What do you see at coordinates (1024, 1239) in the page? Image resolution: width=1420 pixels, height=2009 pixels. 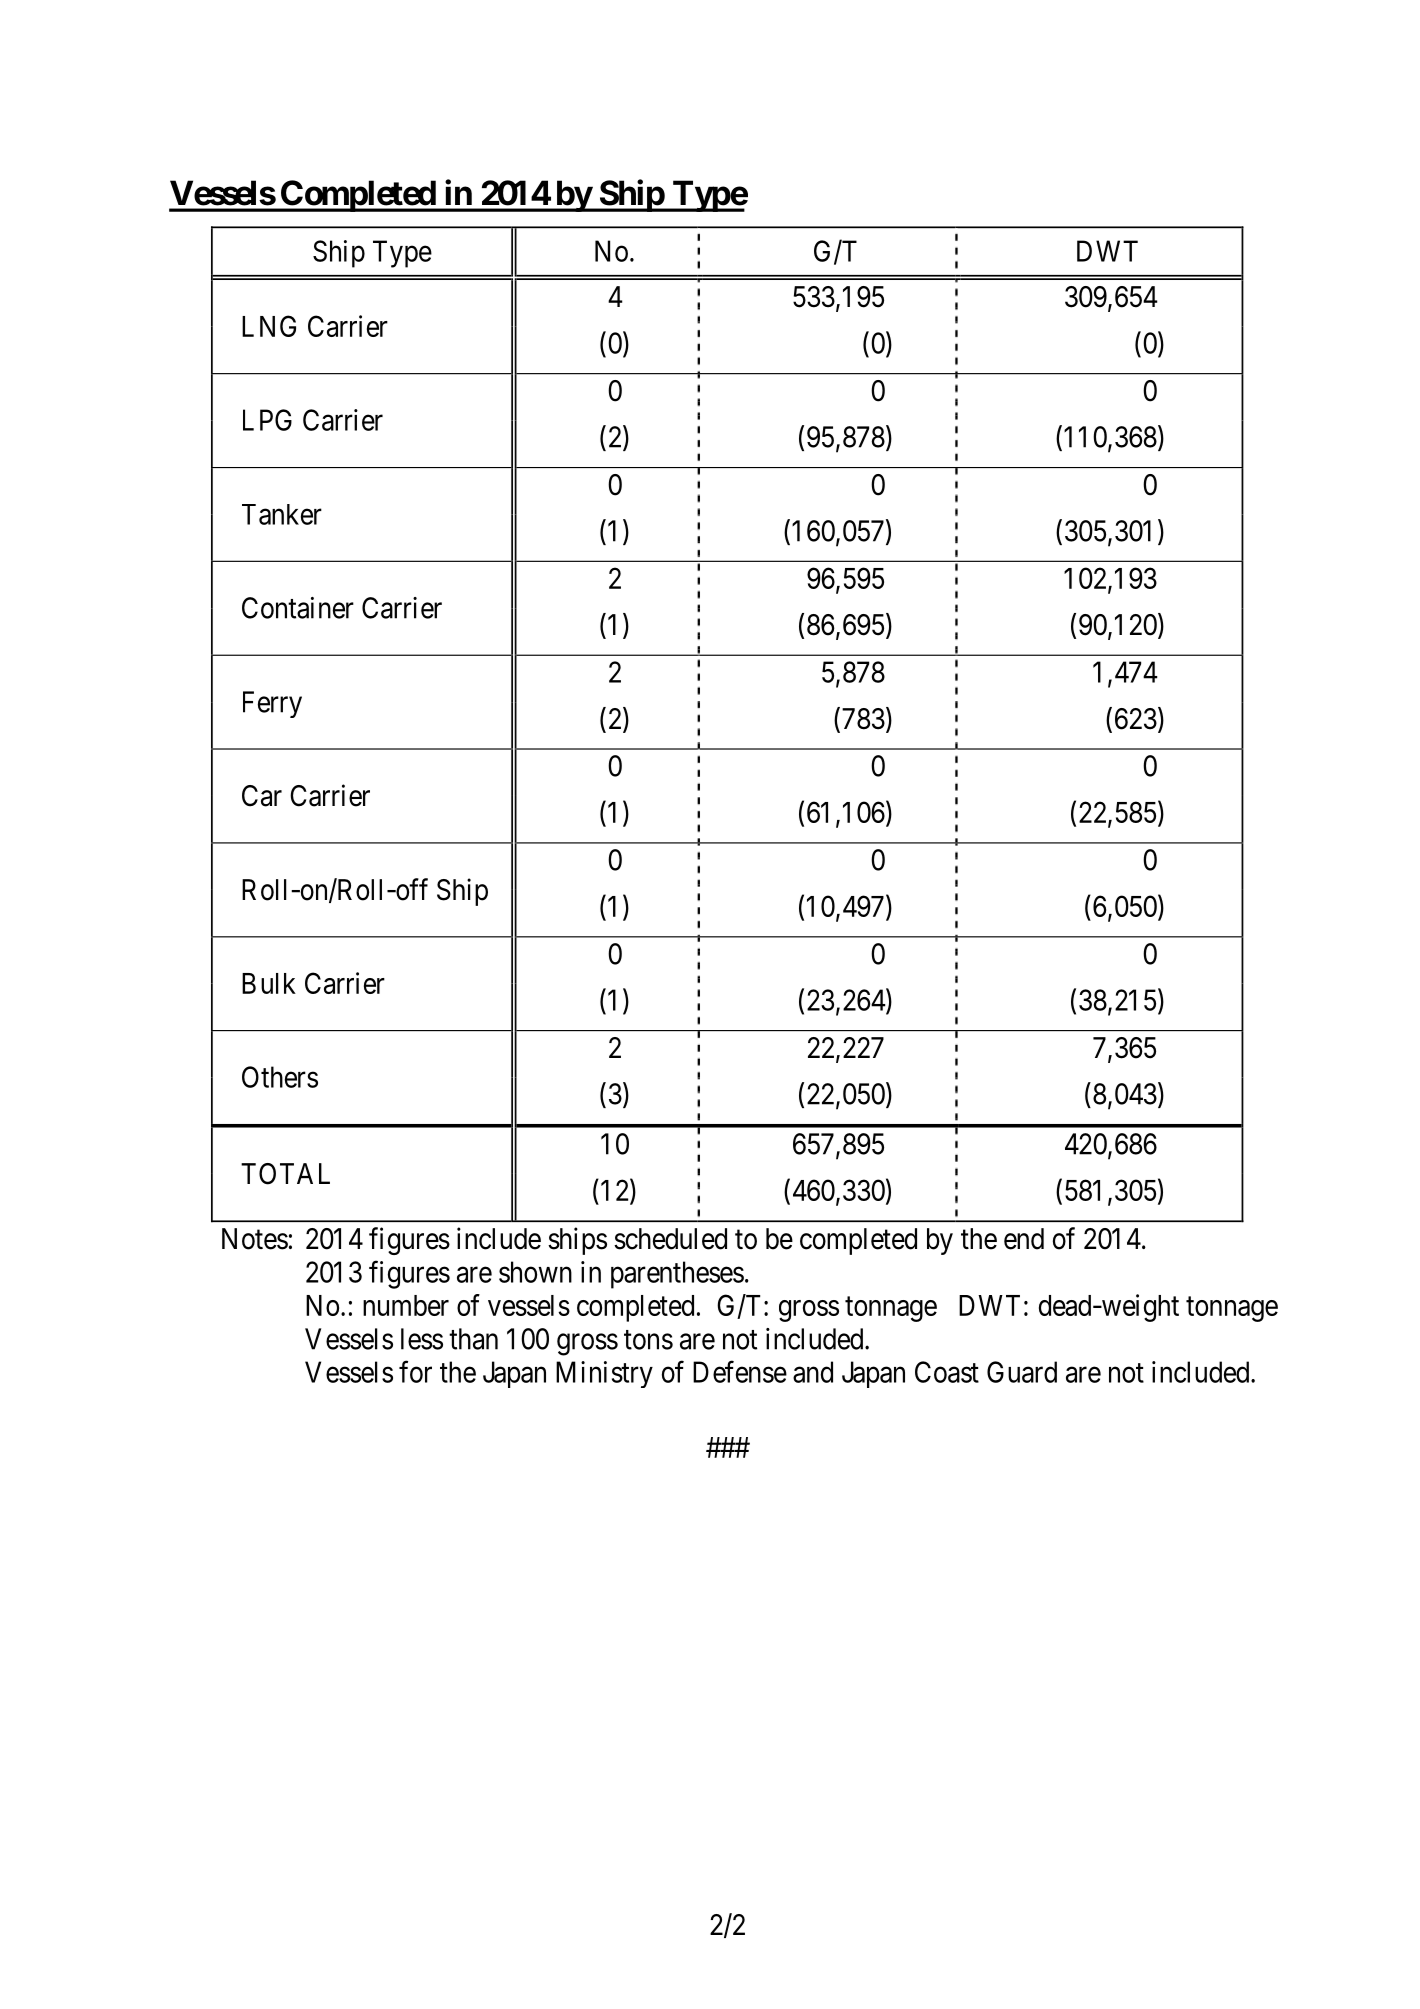 I see `end` at bounding box center [1024, 1239].
